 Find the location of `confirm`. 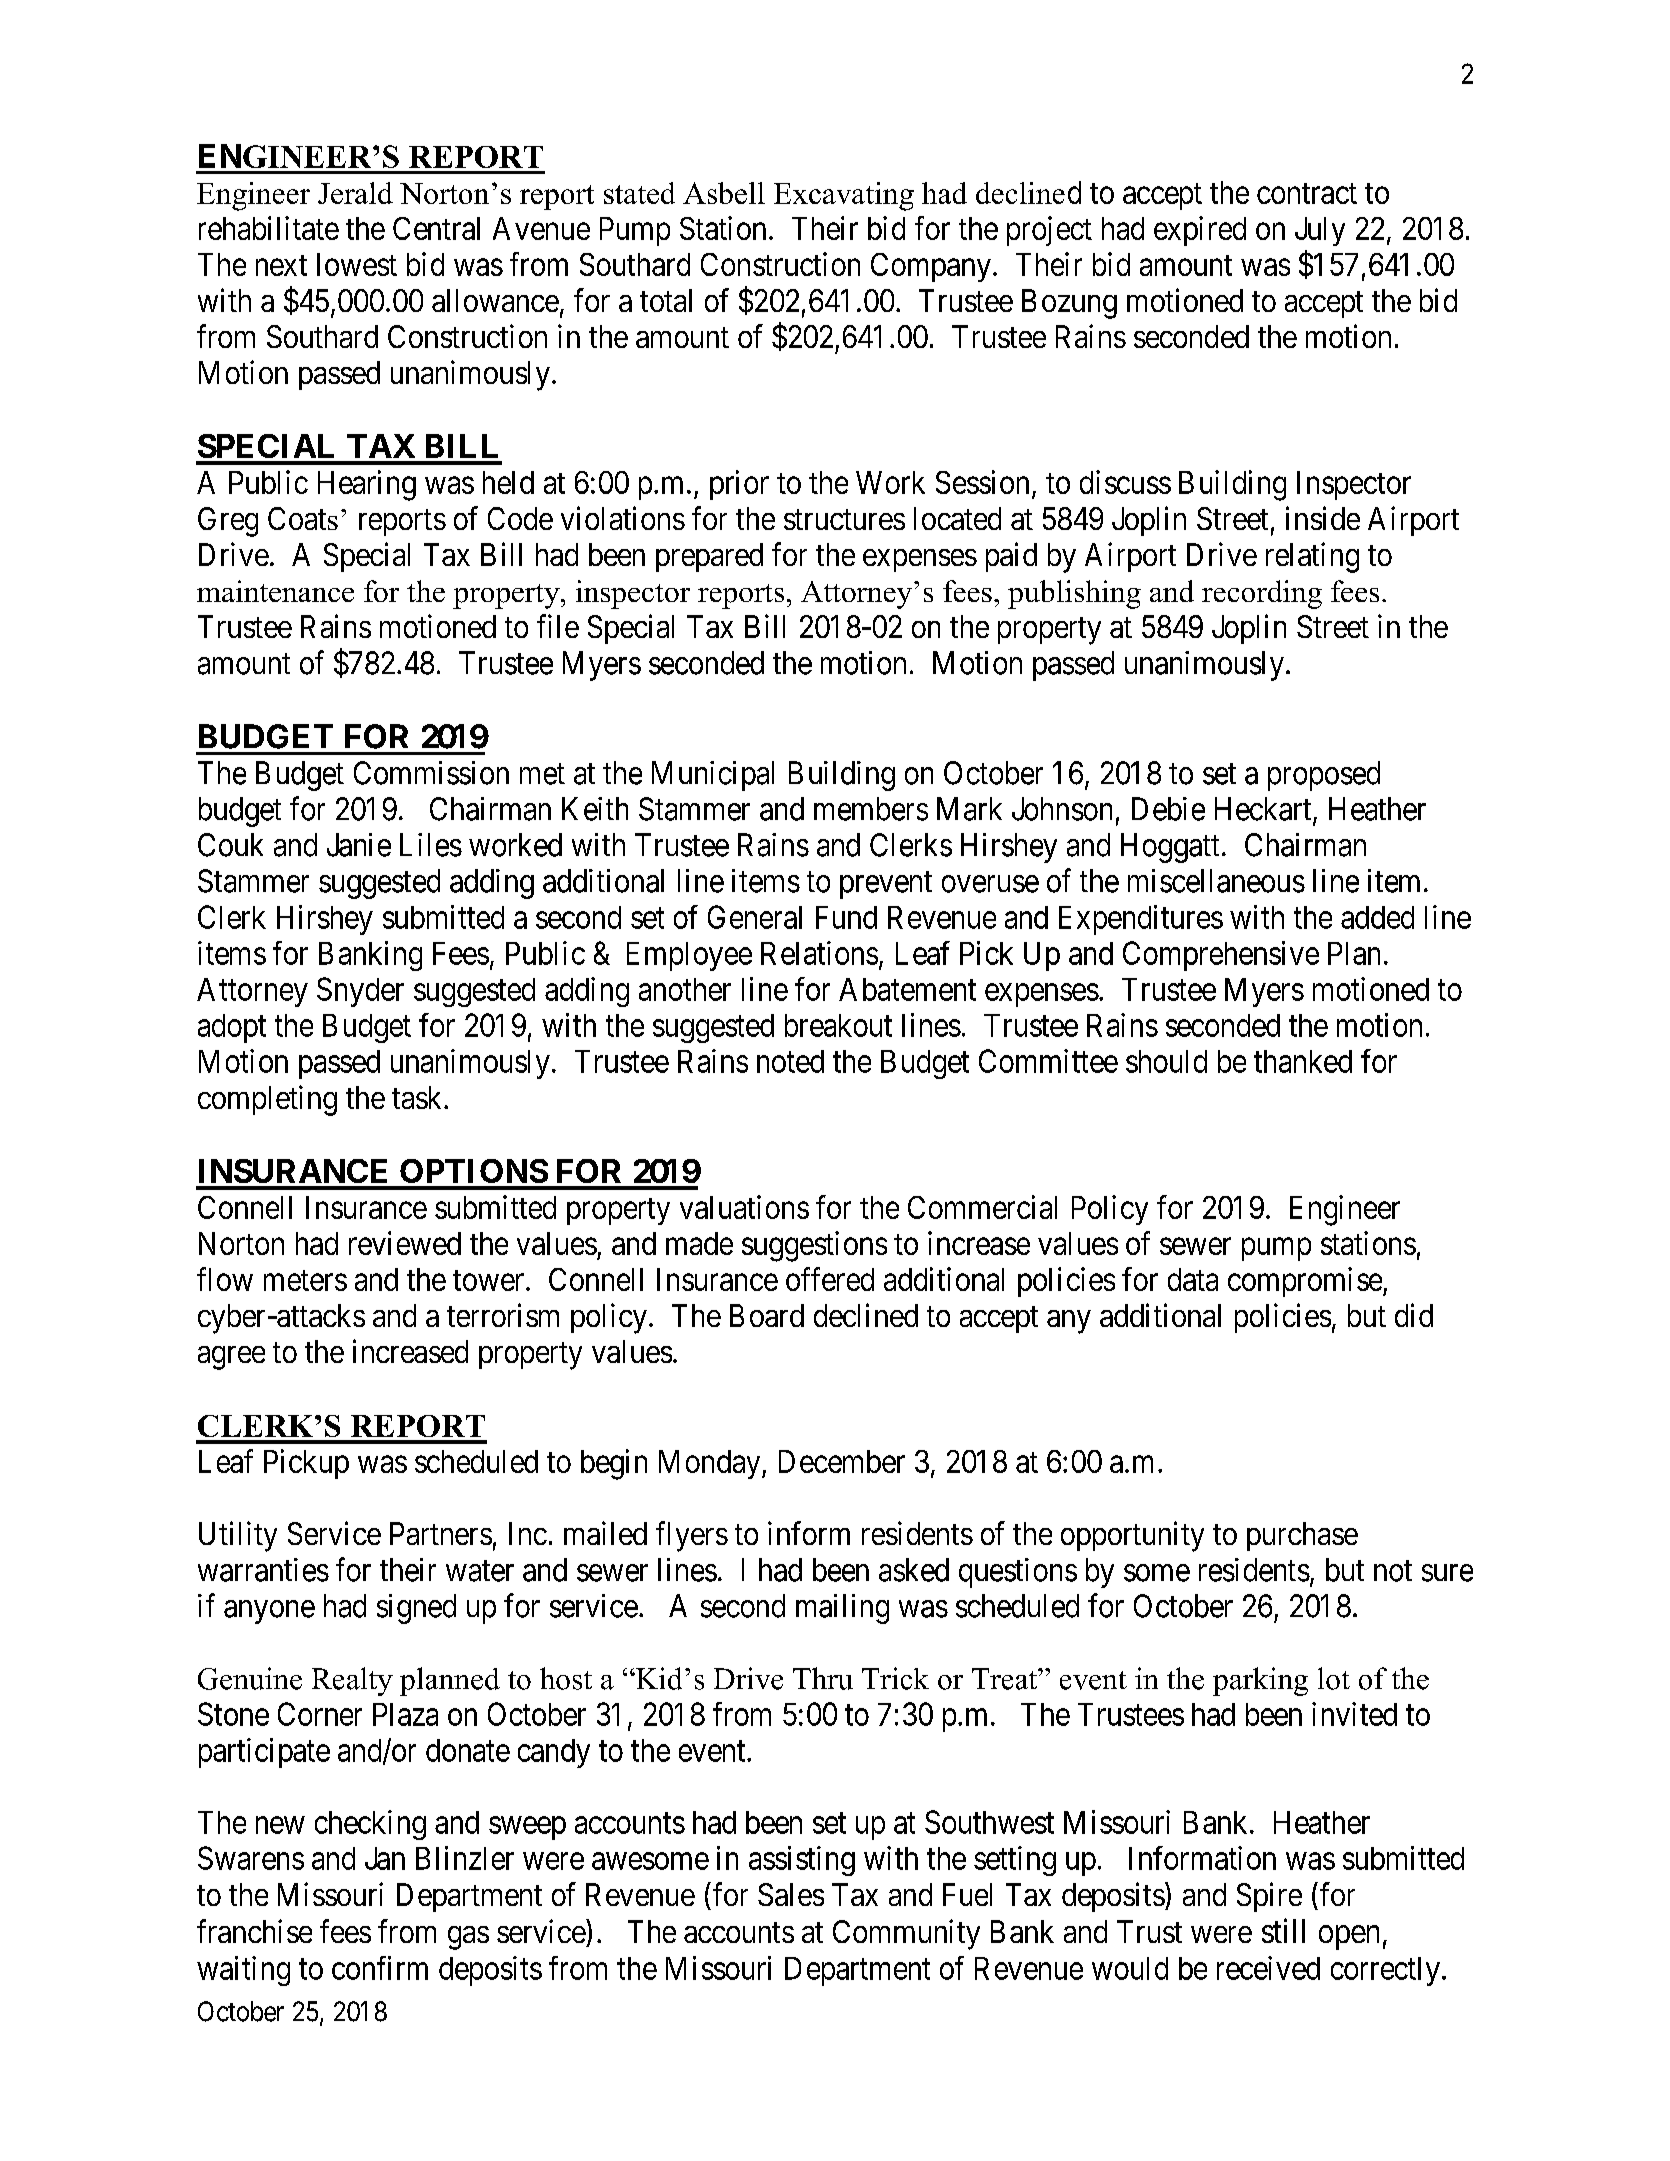

confirm is located at coordinates (380, 1968).
